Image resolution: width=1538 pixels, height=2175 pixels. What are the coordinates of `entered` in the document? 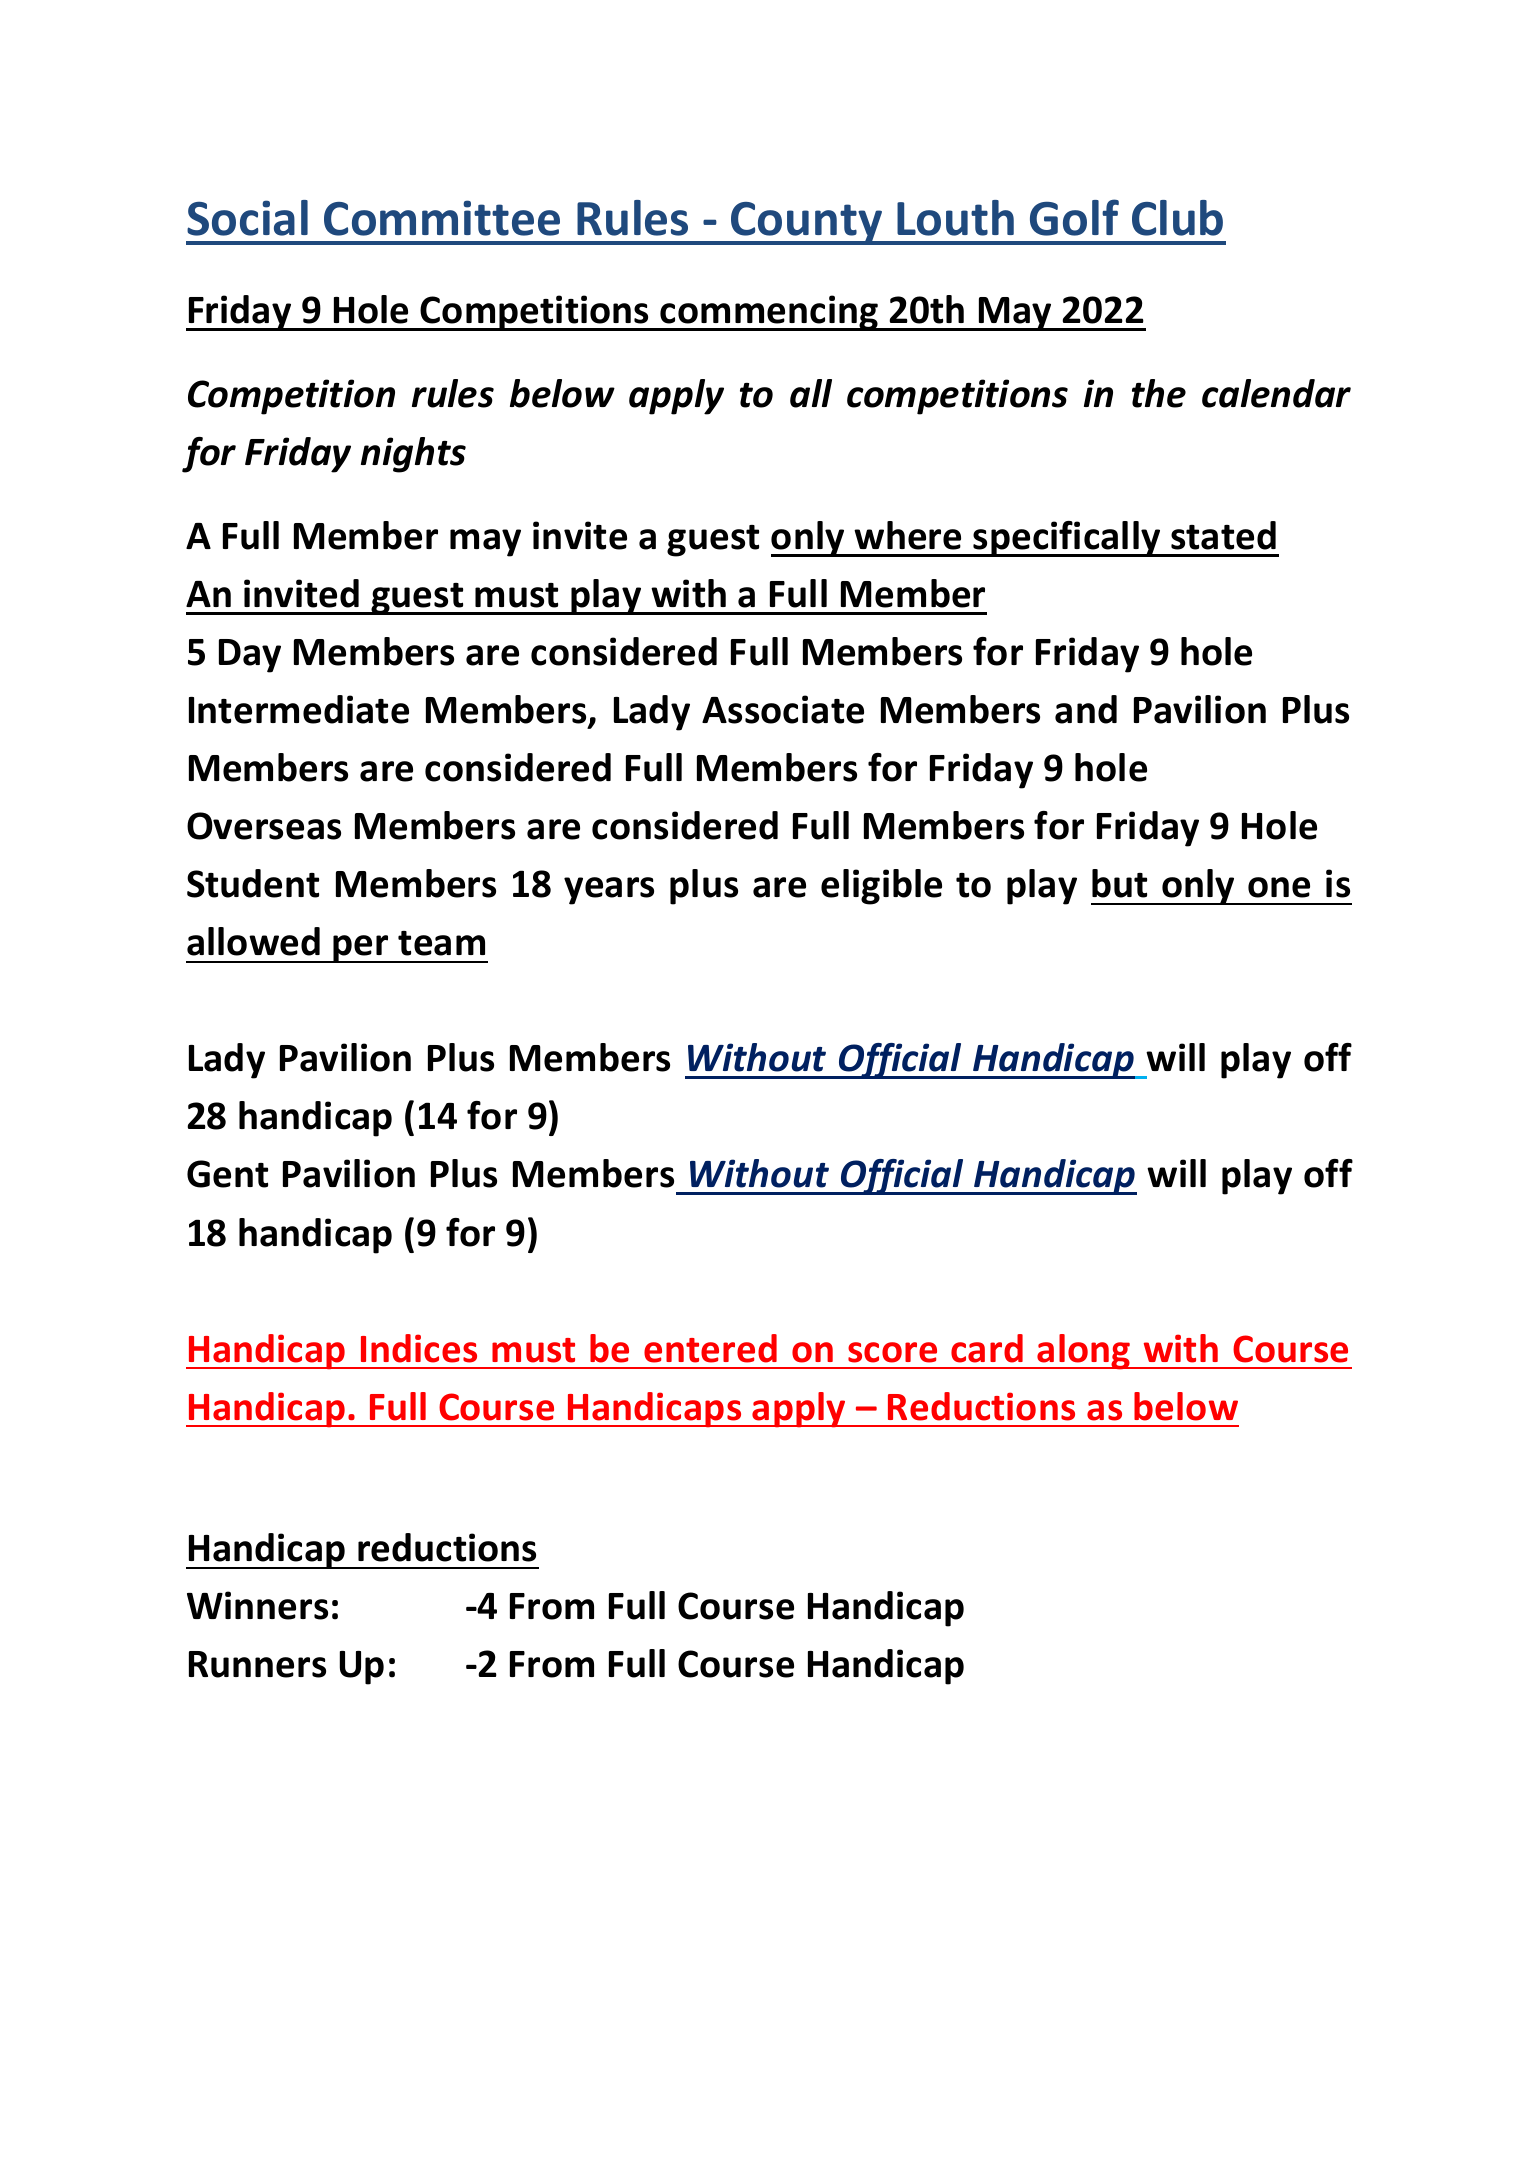 It's located at (710, 1348).
